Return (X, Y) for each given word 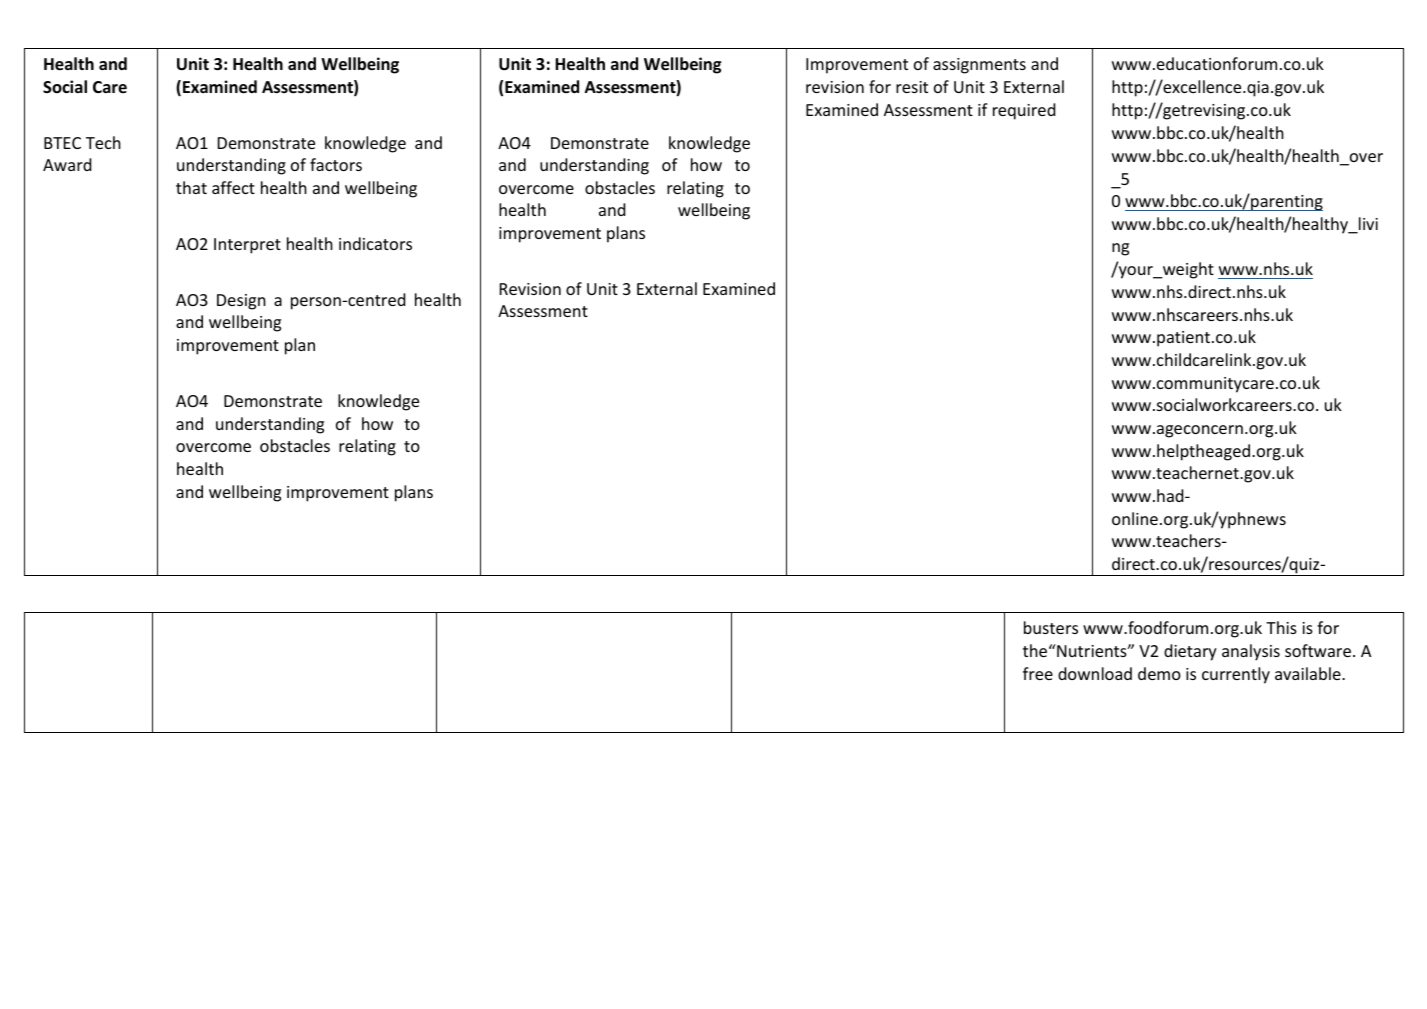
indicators (375, 243)
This (1281, 627)
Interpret (247, 246)
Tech (103, 142)
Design (241, 302)
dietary (1190, 652)
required (1024, 111)
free (1038, 673)
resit (912, 87)
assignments (979, 66)
